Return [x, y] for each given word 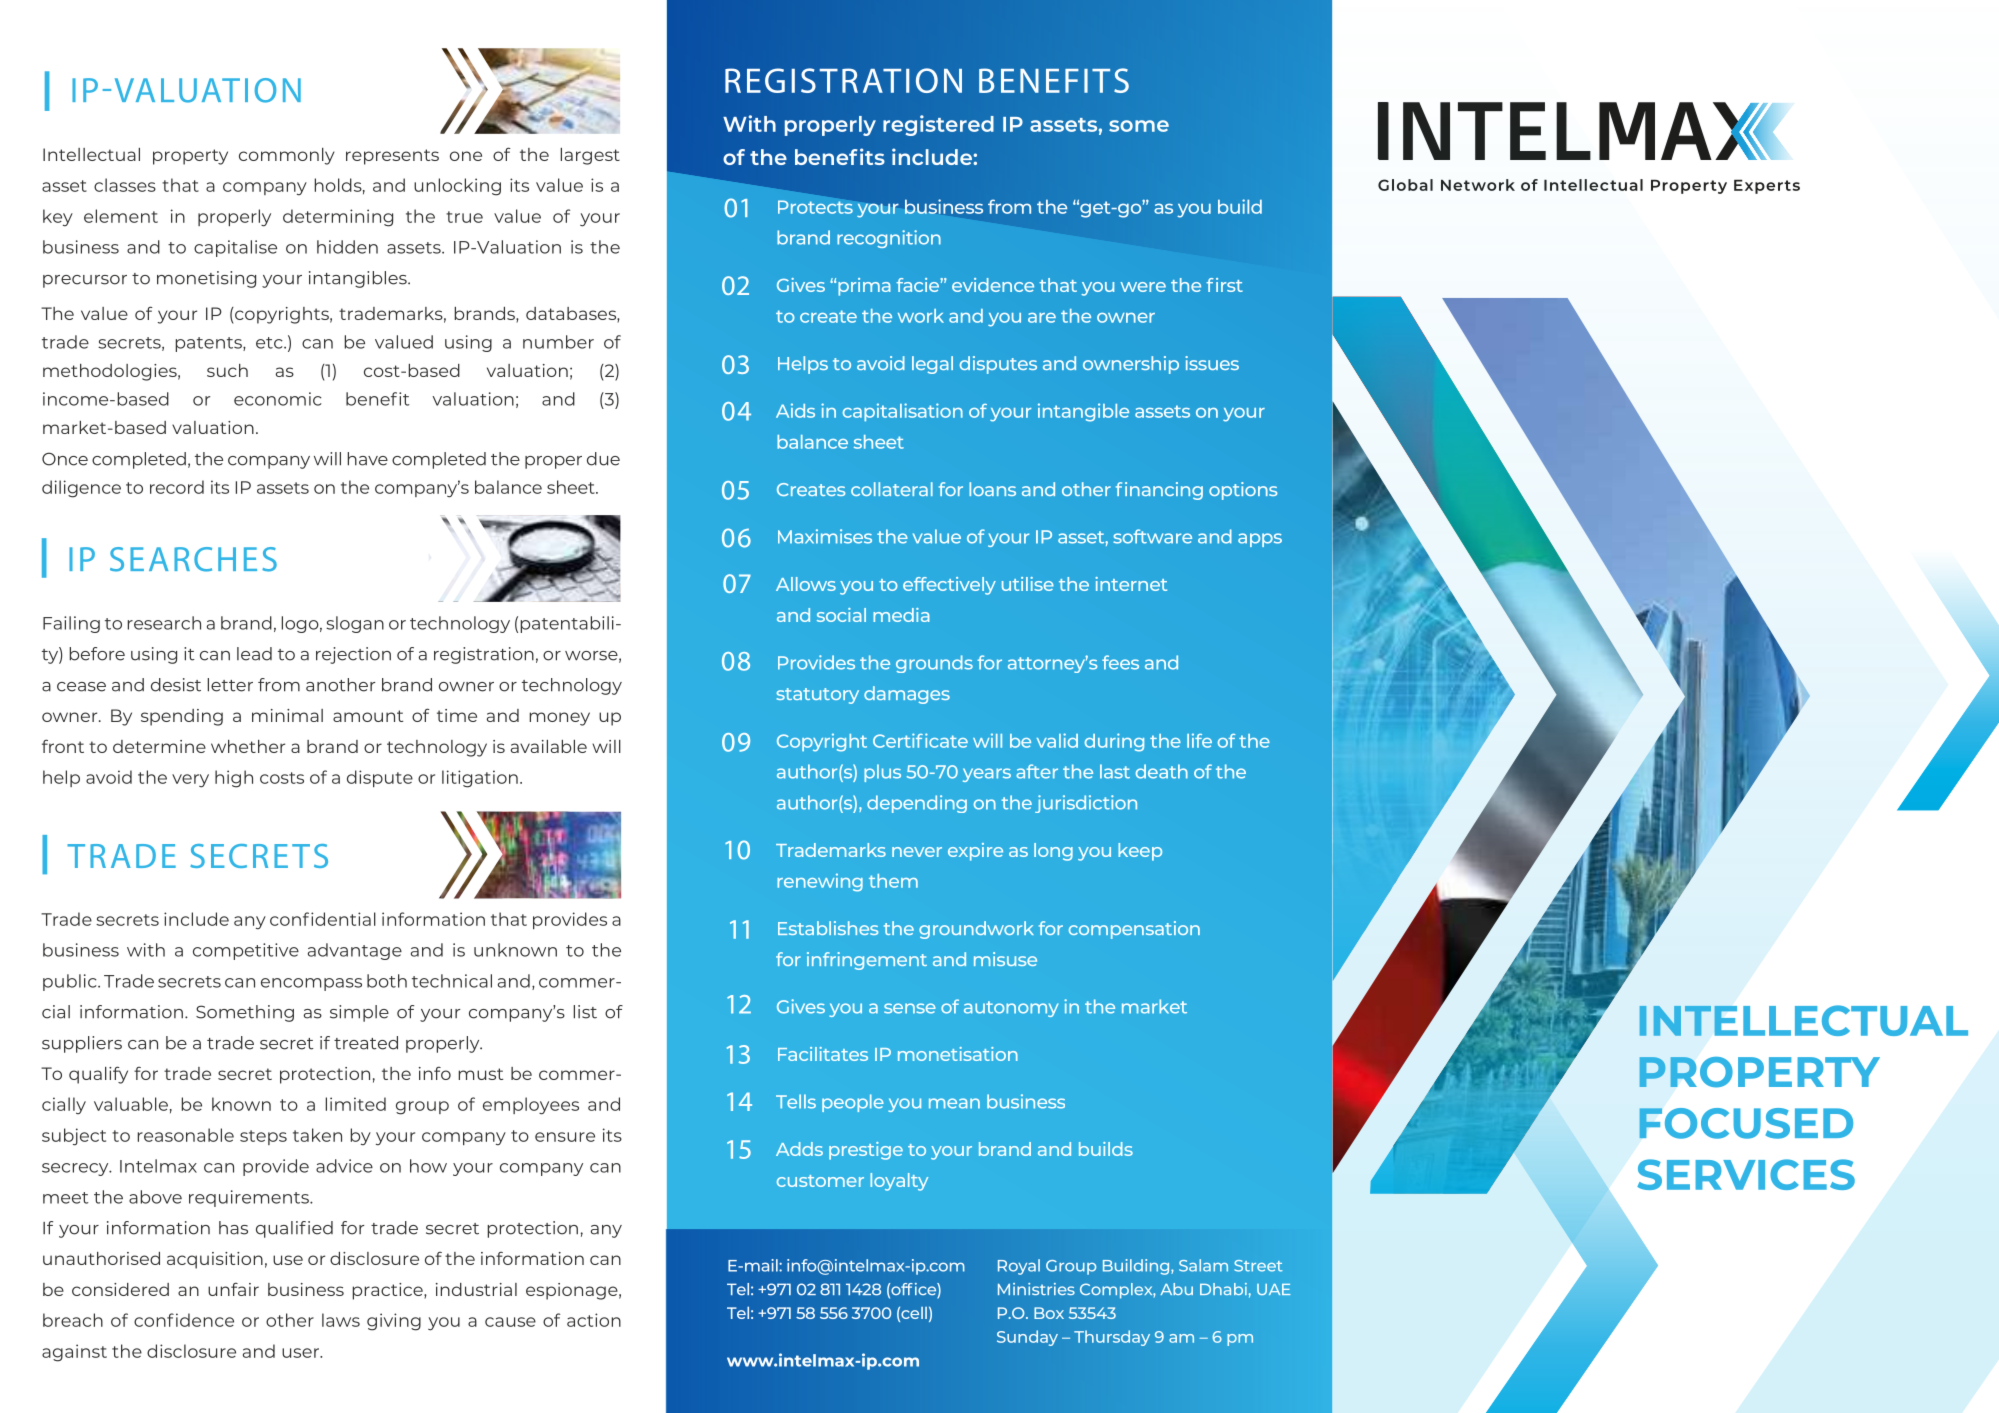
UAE [1274, 1289]
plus [882, 773]
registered [938, 125]
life [1199, 740]
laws [341, 1320]
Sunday [1027, 1338]
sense [910, 1008]
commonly [287, 156]
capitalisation [903, 412]
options [1243, 491]
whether [248, 746]
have [367, 459]
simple [359, 1013]
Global [1405, 185]
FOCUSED [1746, 1123]
